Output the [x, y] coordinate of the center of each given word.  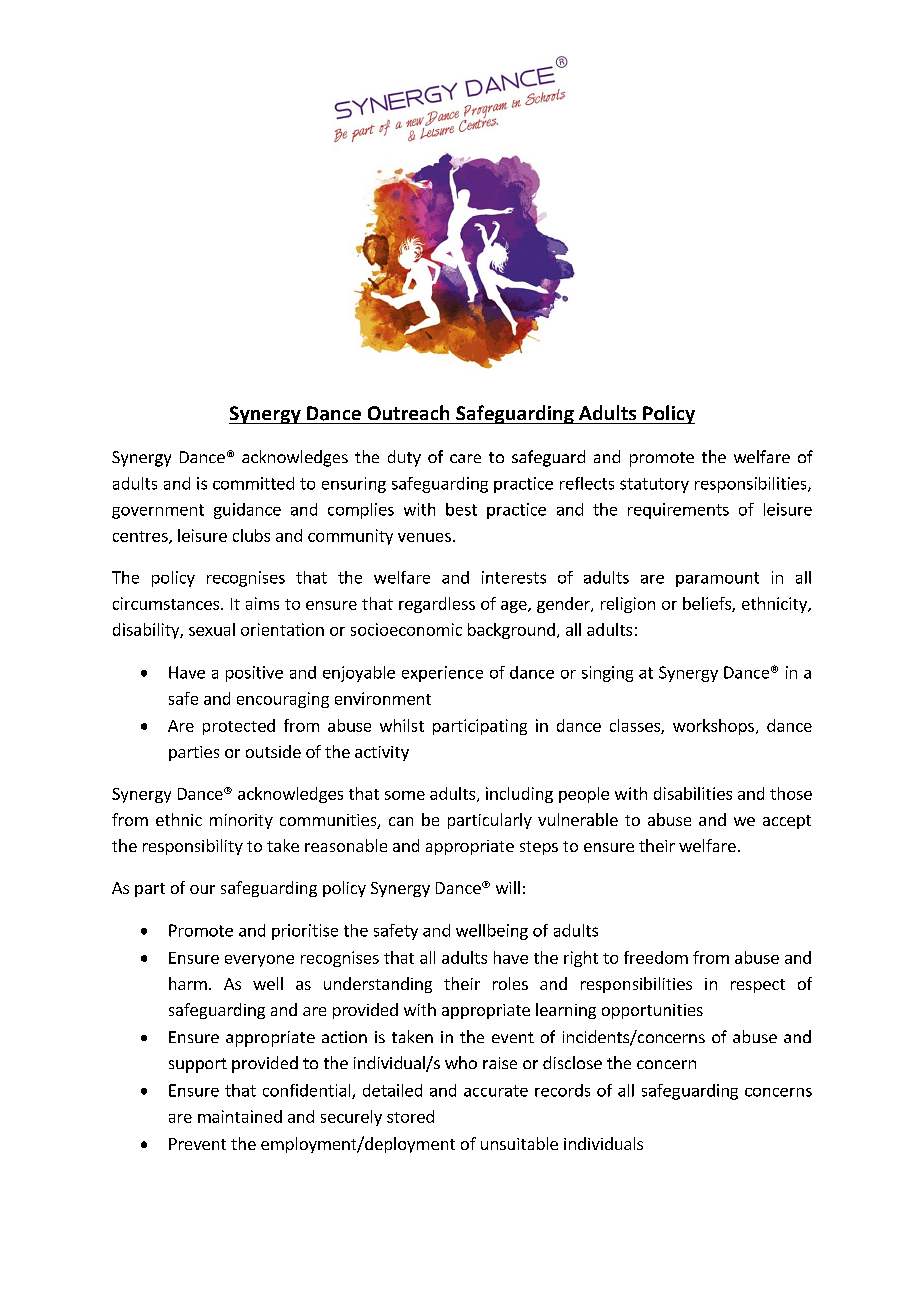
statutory [654, 485]
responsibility [193, 847]
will [508, 887]
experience [442, 674]
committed [253, 483]
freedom [656, 957]
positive [254, 674]
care [465, 458]
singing [607, 674]
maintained [240, 1116]
